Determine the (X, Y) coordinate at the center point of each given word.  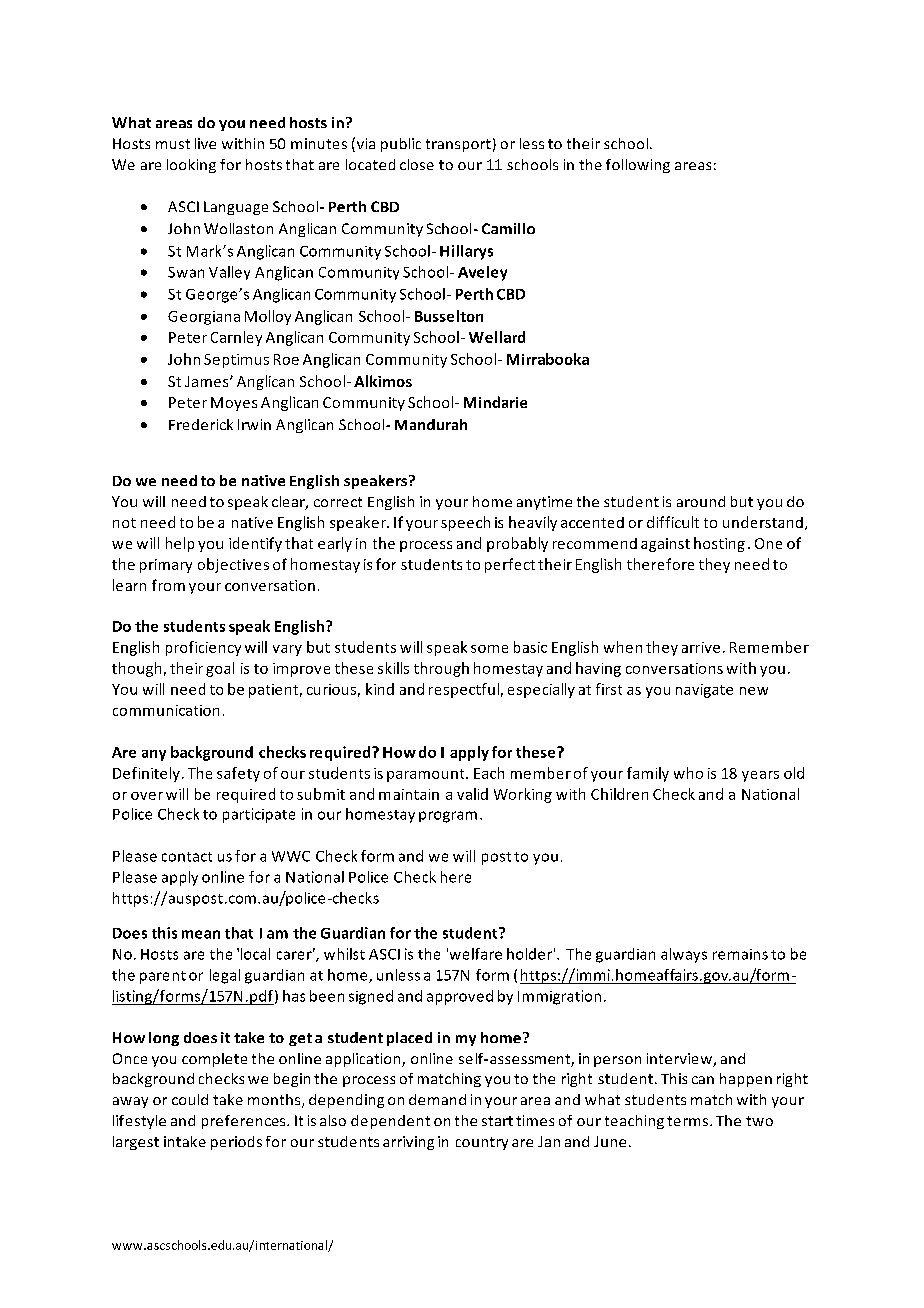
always (684, 955)
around (701, 501)
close (417, 164)
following (638, 166)
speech (465, 523)
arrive (701, 647)
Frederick (201, 424)
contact (187, 857)
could (190, 1099)
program (448, 817)
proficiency (203, 648)
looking (191, 166)
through (441, 669)
